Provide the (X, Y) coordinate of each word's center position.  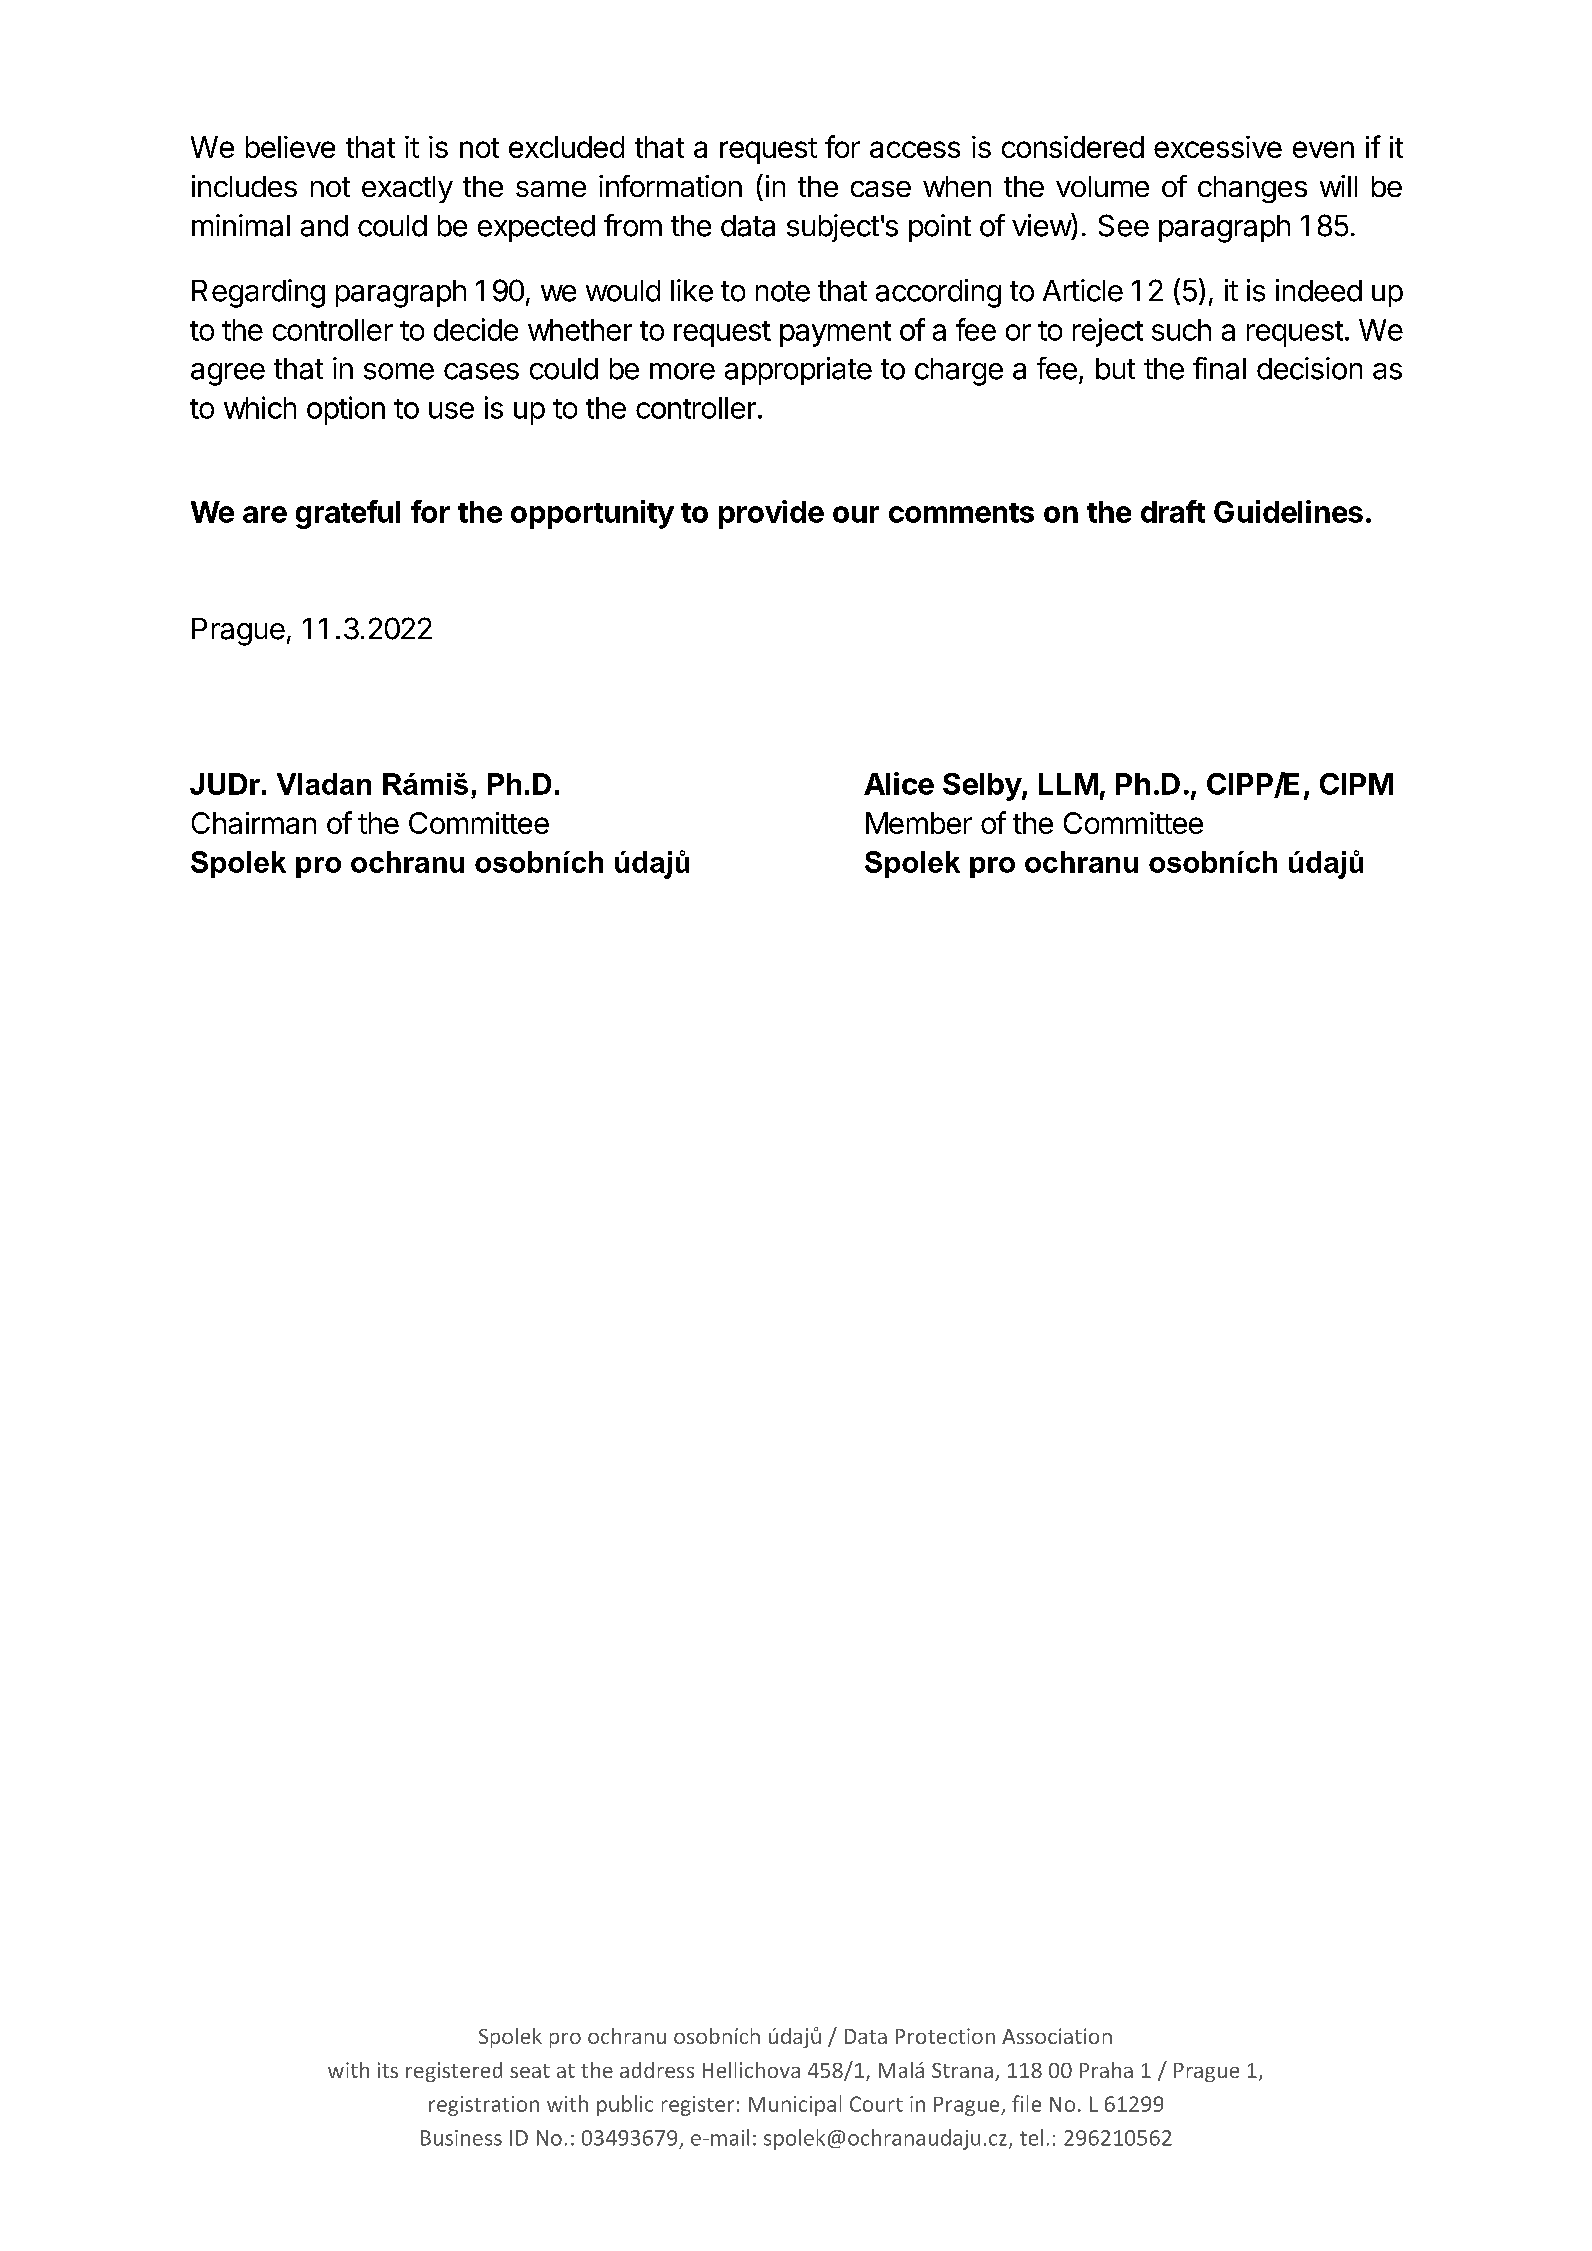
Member (919, 823)
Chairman (254, 823)
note (783, 291)
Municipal (795, 2105)
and (324, 226)
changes (1252, 189)
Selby (983, 787)
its (388, 2070)
